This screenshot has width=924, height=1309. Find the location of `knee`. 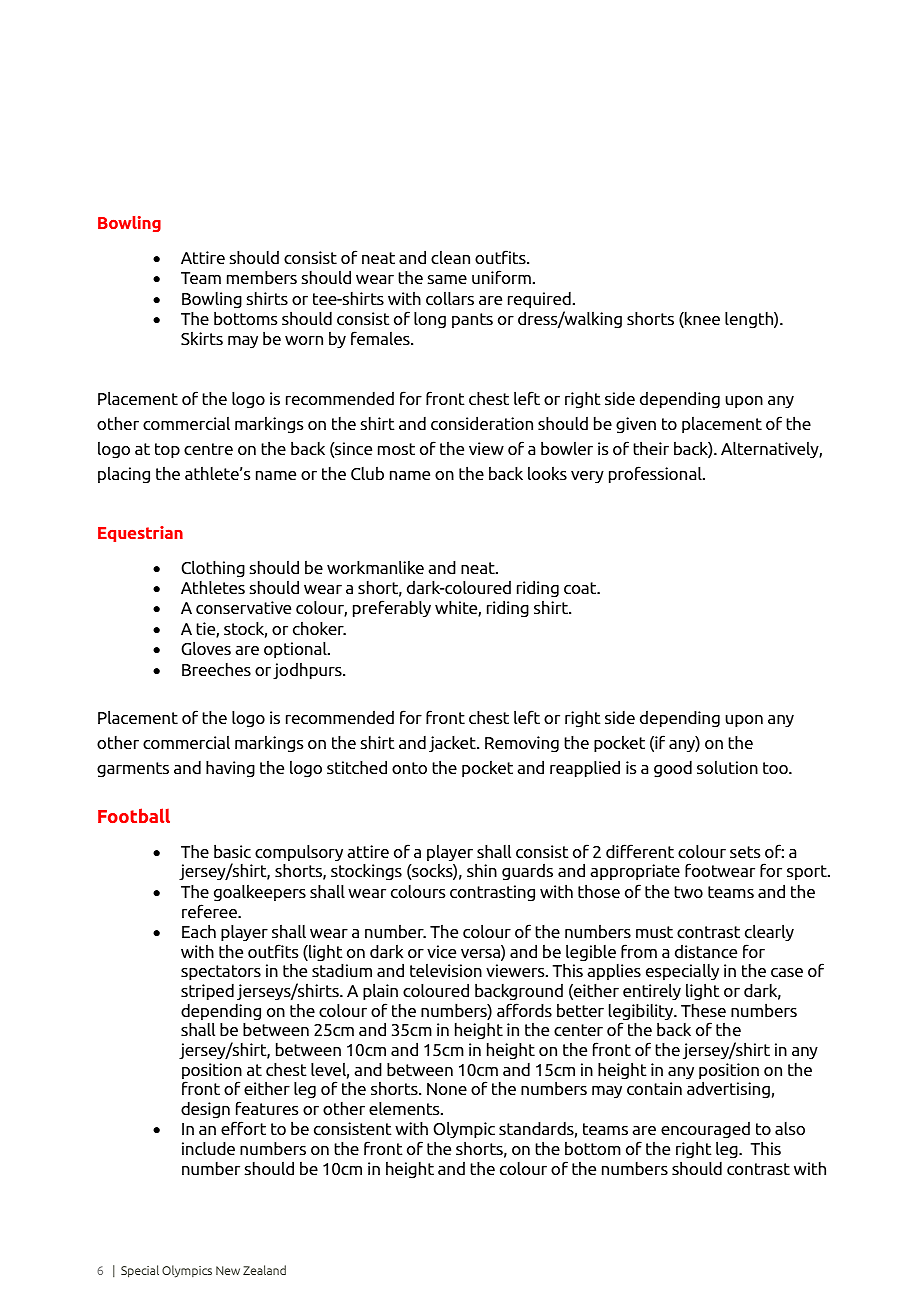

knee is located at coordinates (701, 320).
